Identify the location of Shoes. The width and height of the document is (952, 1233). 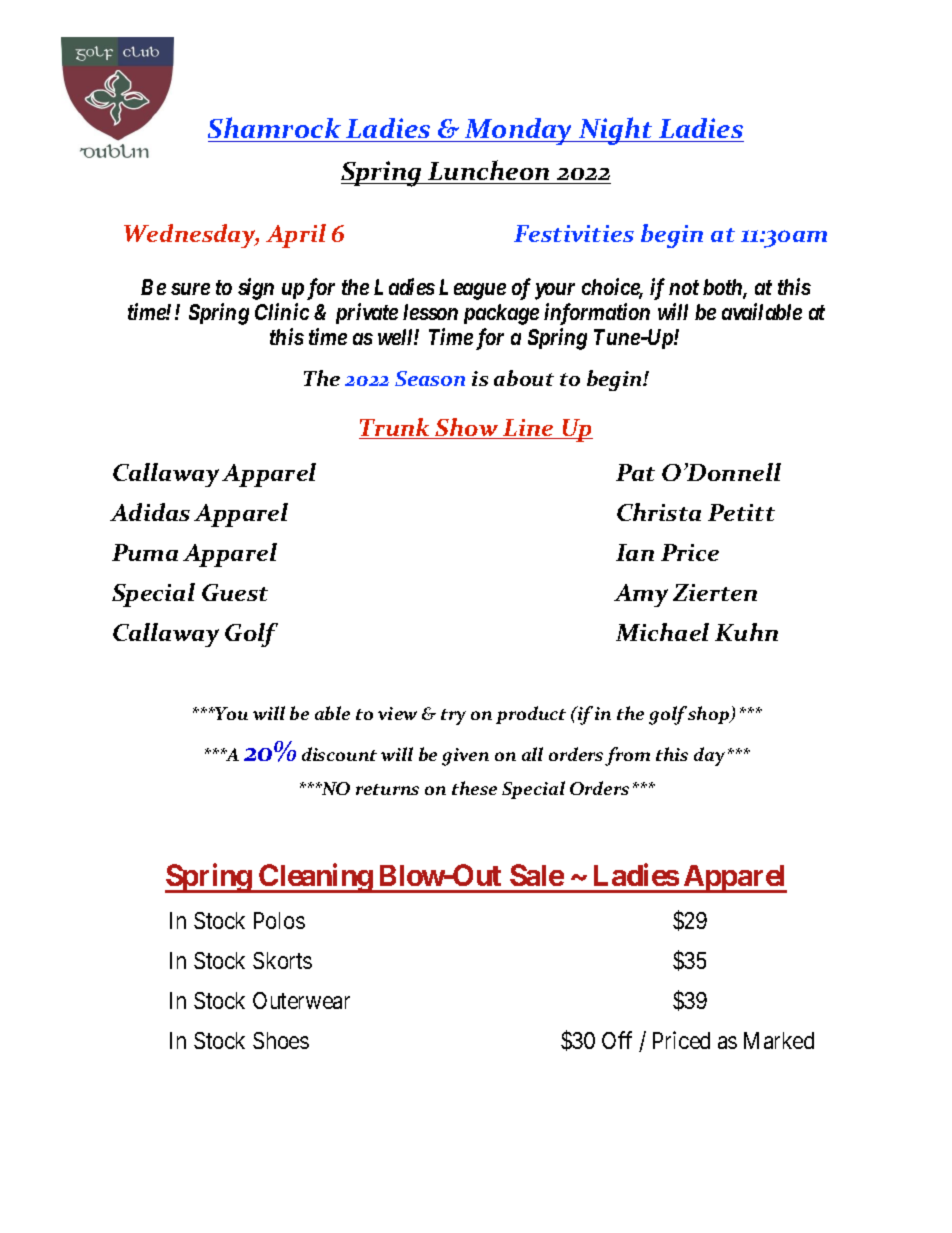
(281, 1040).
